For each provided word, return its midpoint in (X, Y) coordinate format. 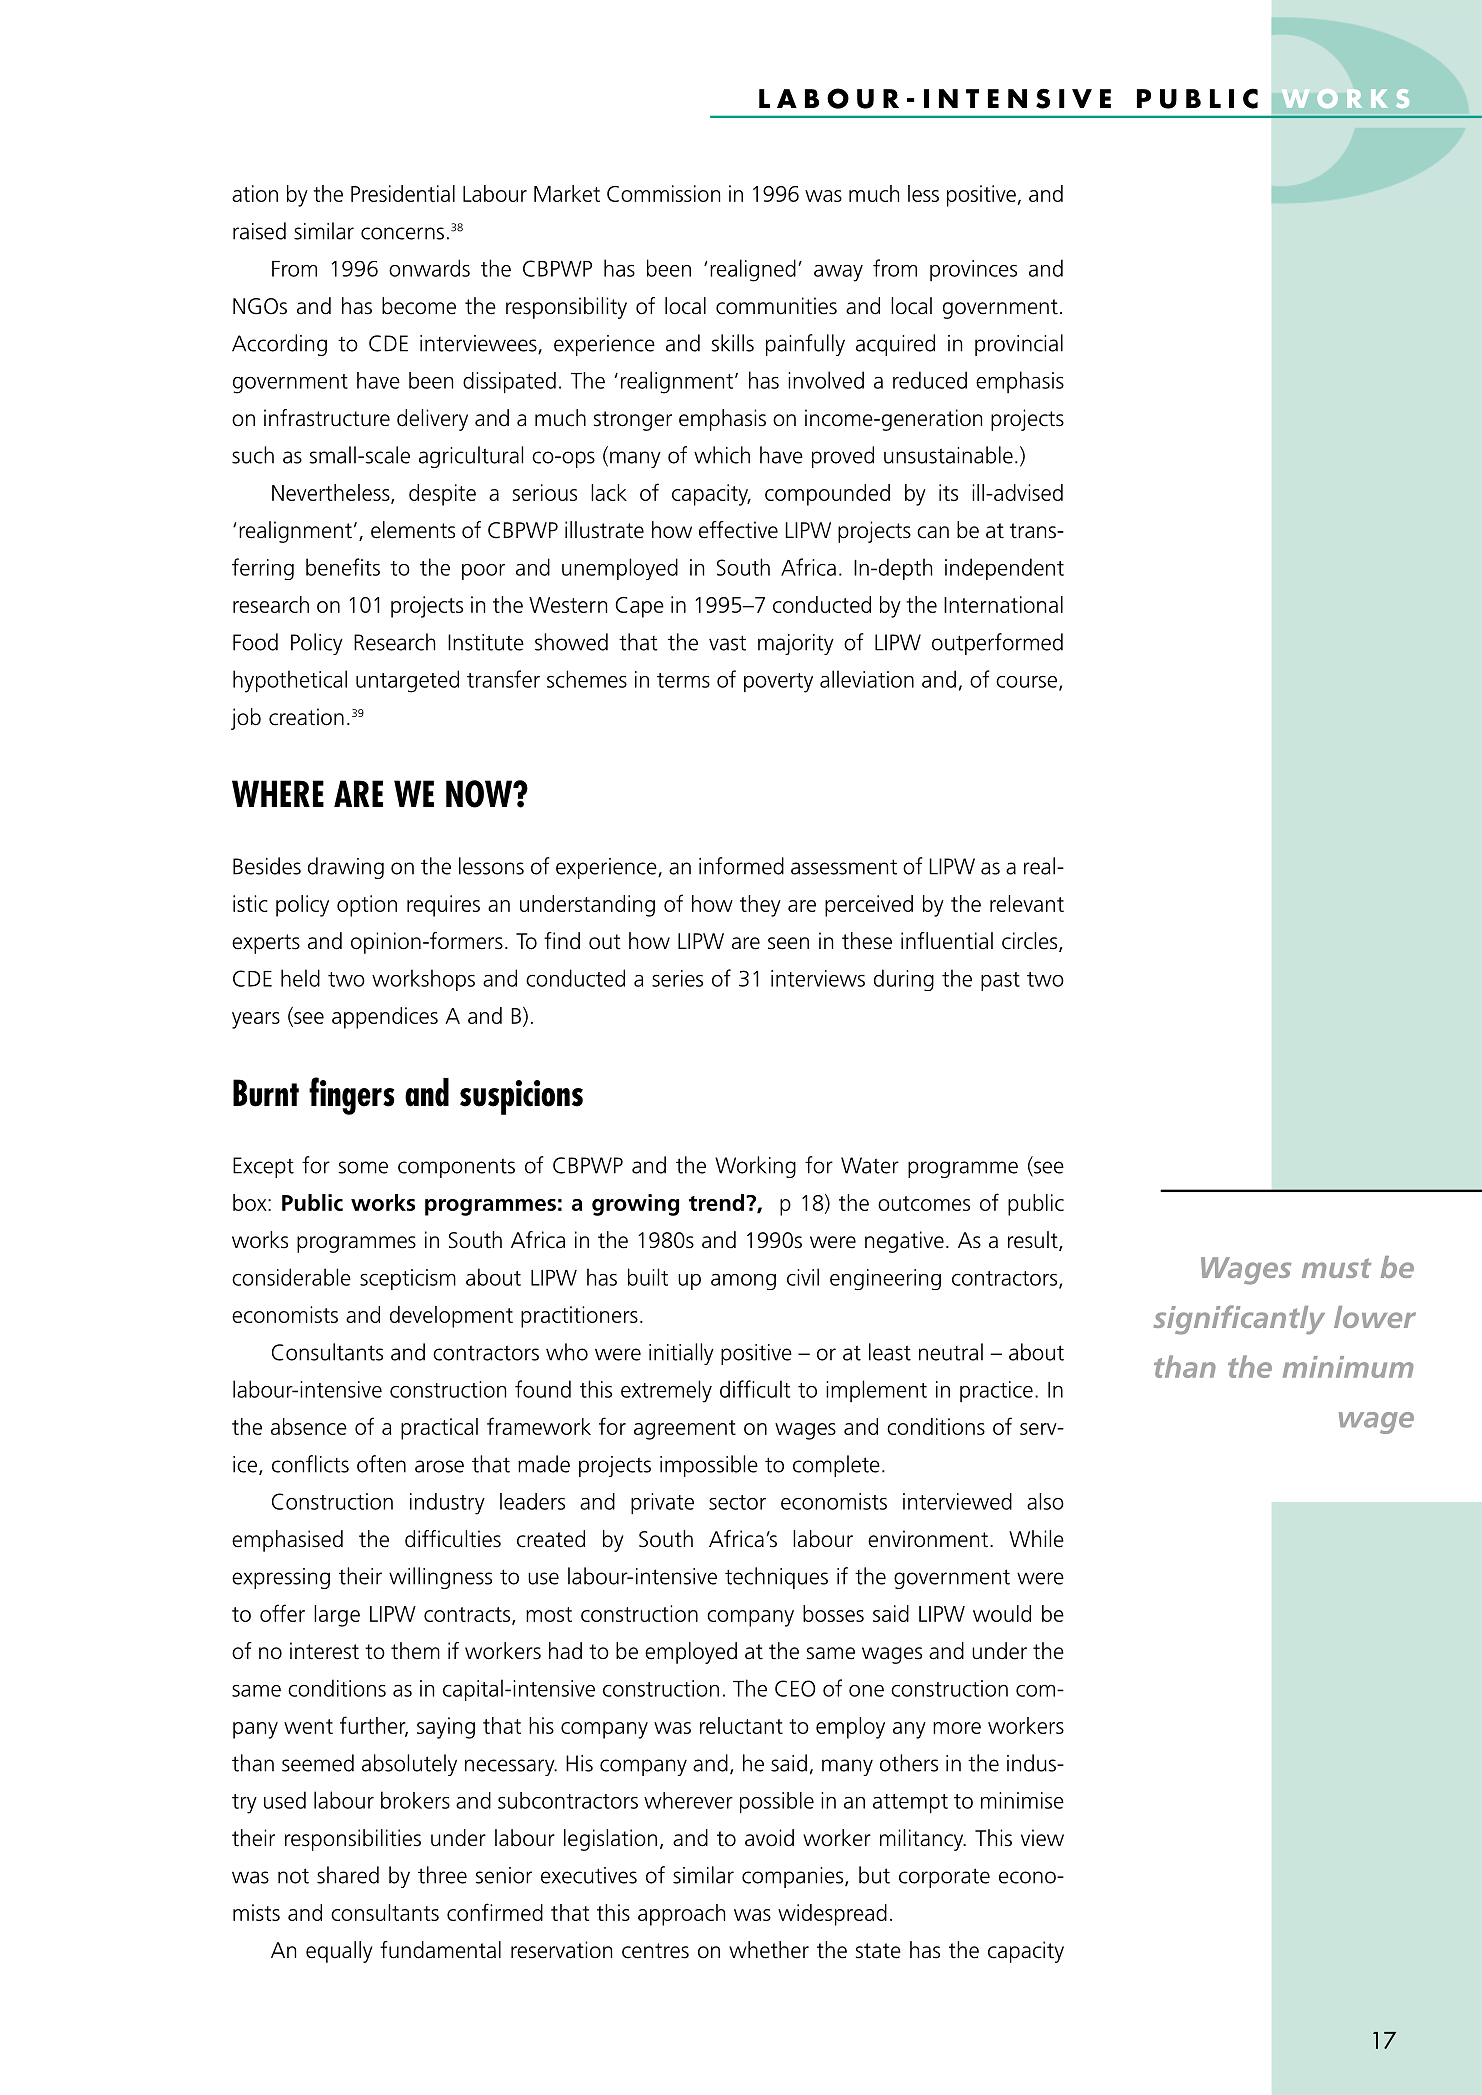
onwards (429, 268)
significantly (1239, 1320)
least (890, 1352)
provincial (1019, 345)
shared (348, 1875)
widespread (832, 1915)
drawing (346, 868)
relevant (1027, 903)
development (451, 1317)
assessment (844, 867)
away (838, 273)
